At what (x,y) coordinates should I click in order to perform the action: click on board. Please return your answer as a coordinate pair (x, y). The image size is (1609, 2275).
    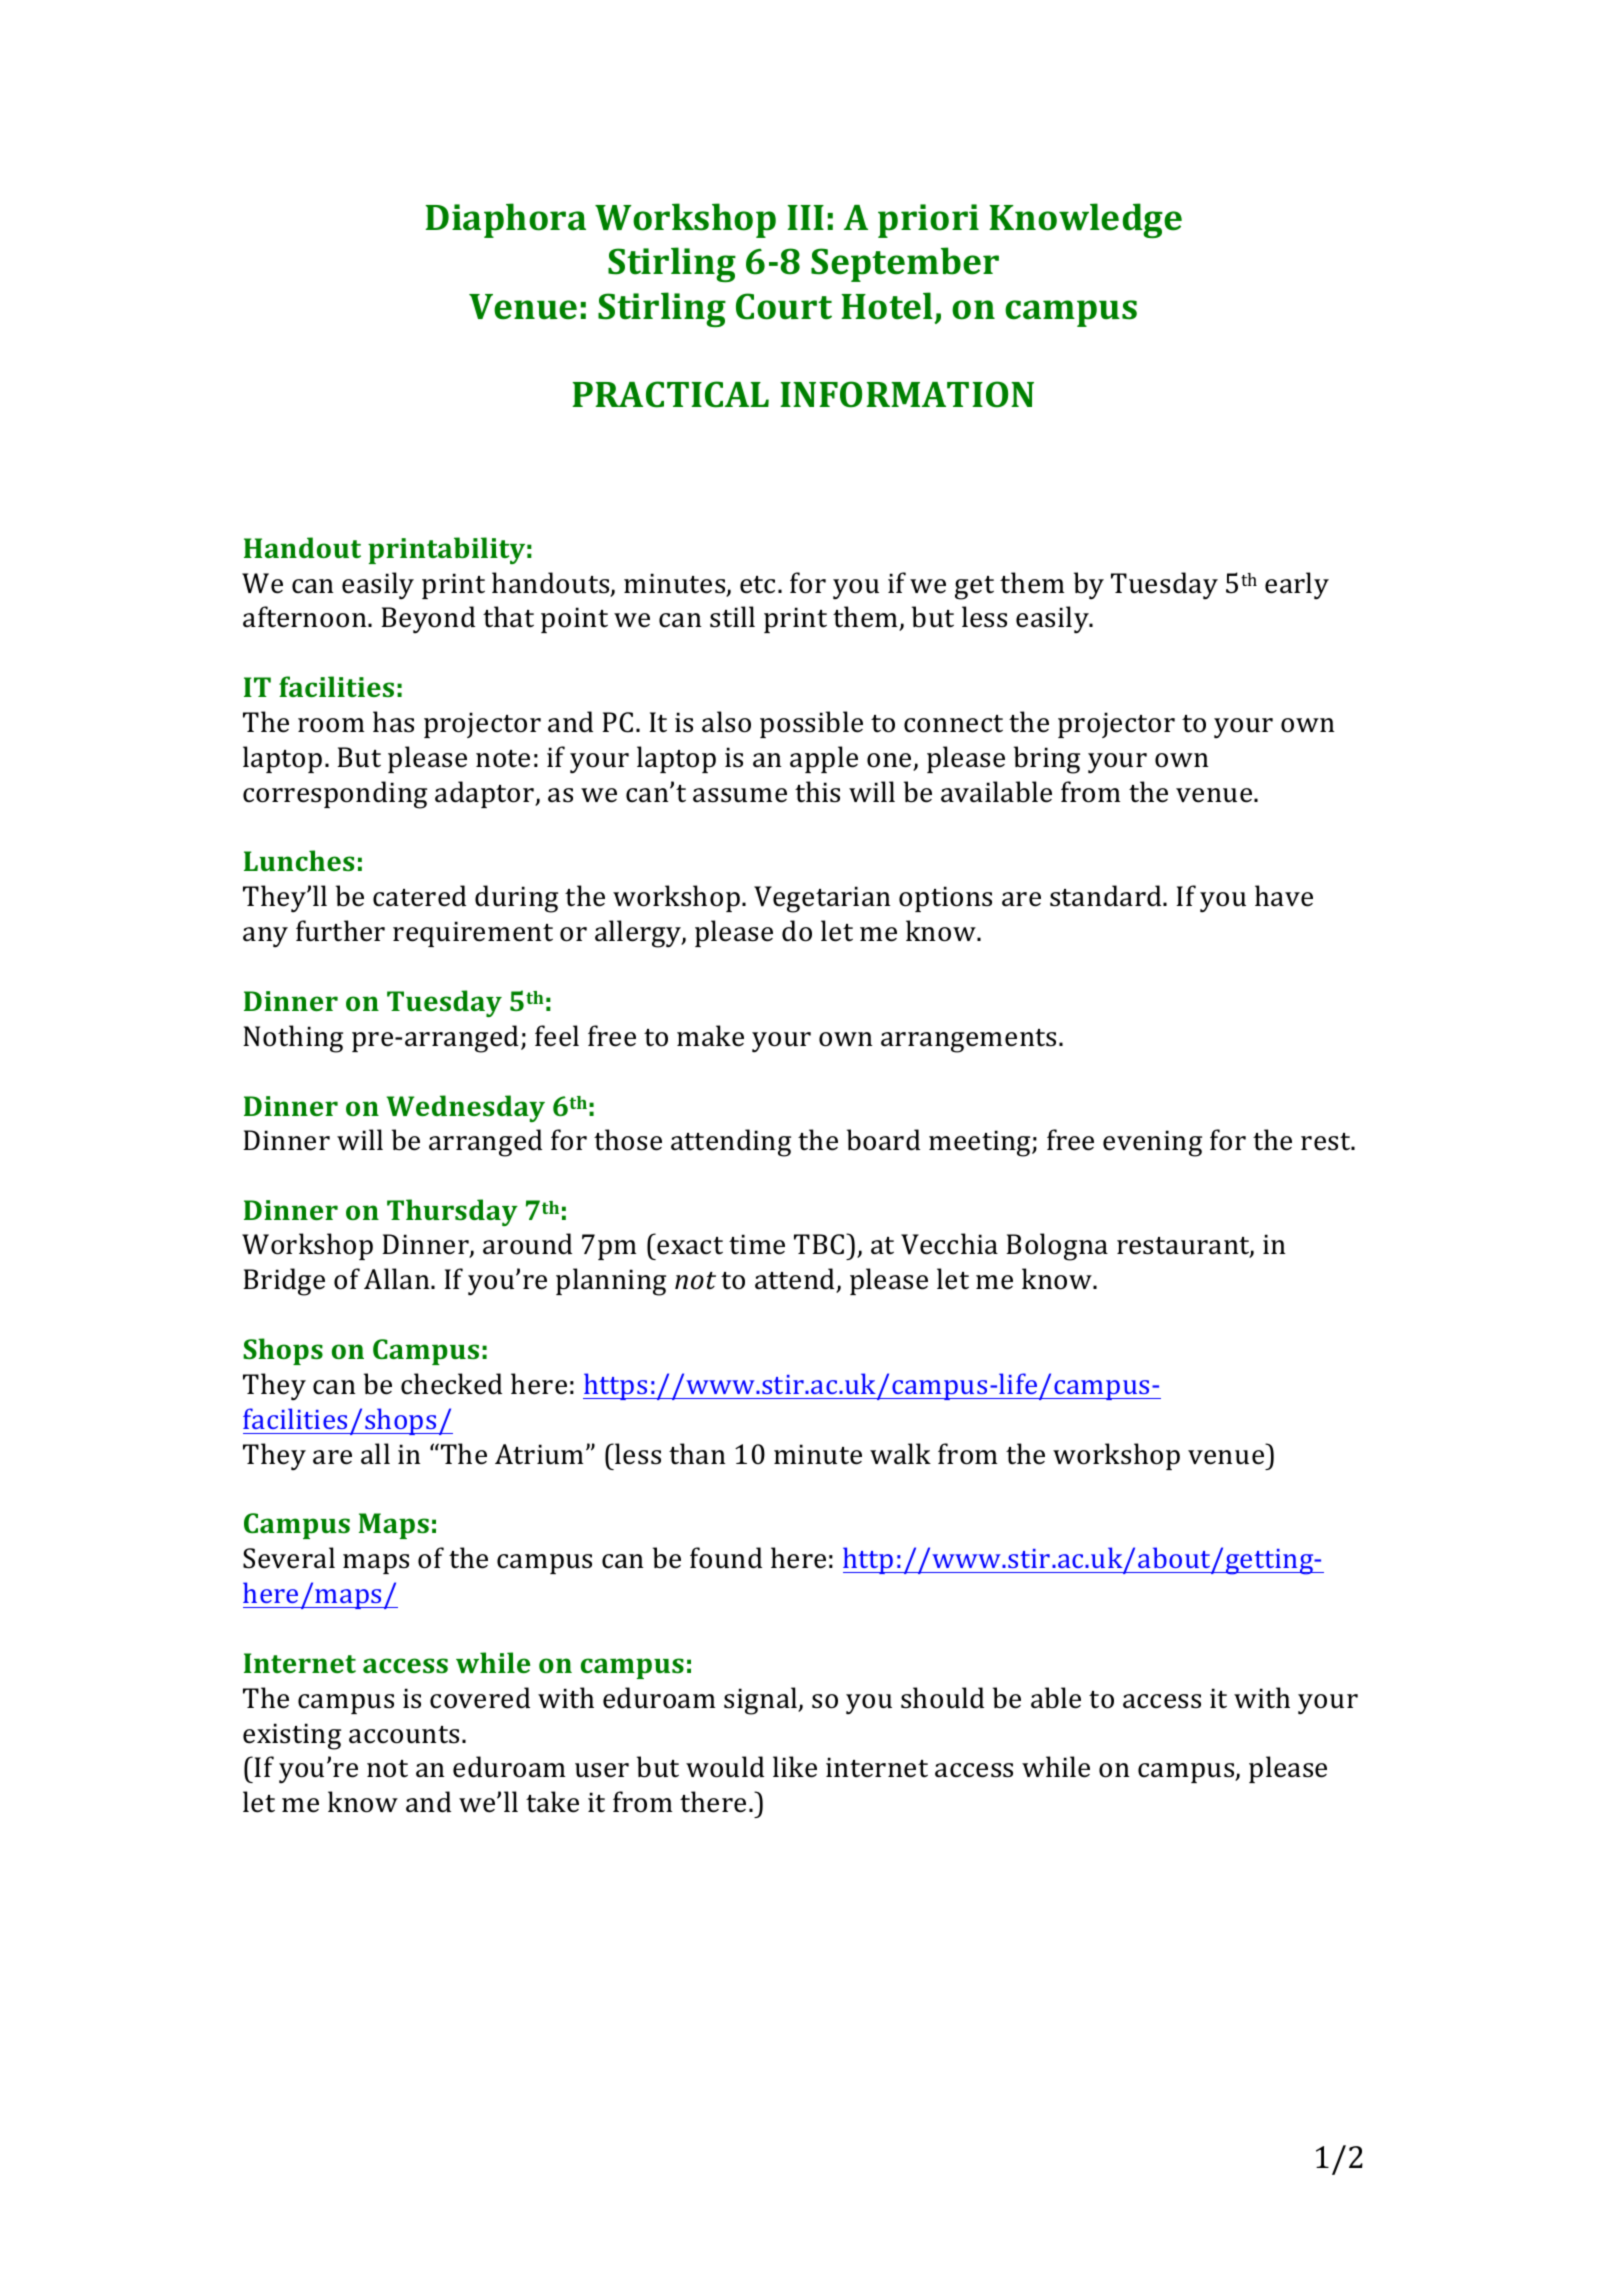
    Looking at the image, I should click on (883, 1140).
